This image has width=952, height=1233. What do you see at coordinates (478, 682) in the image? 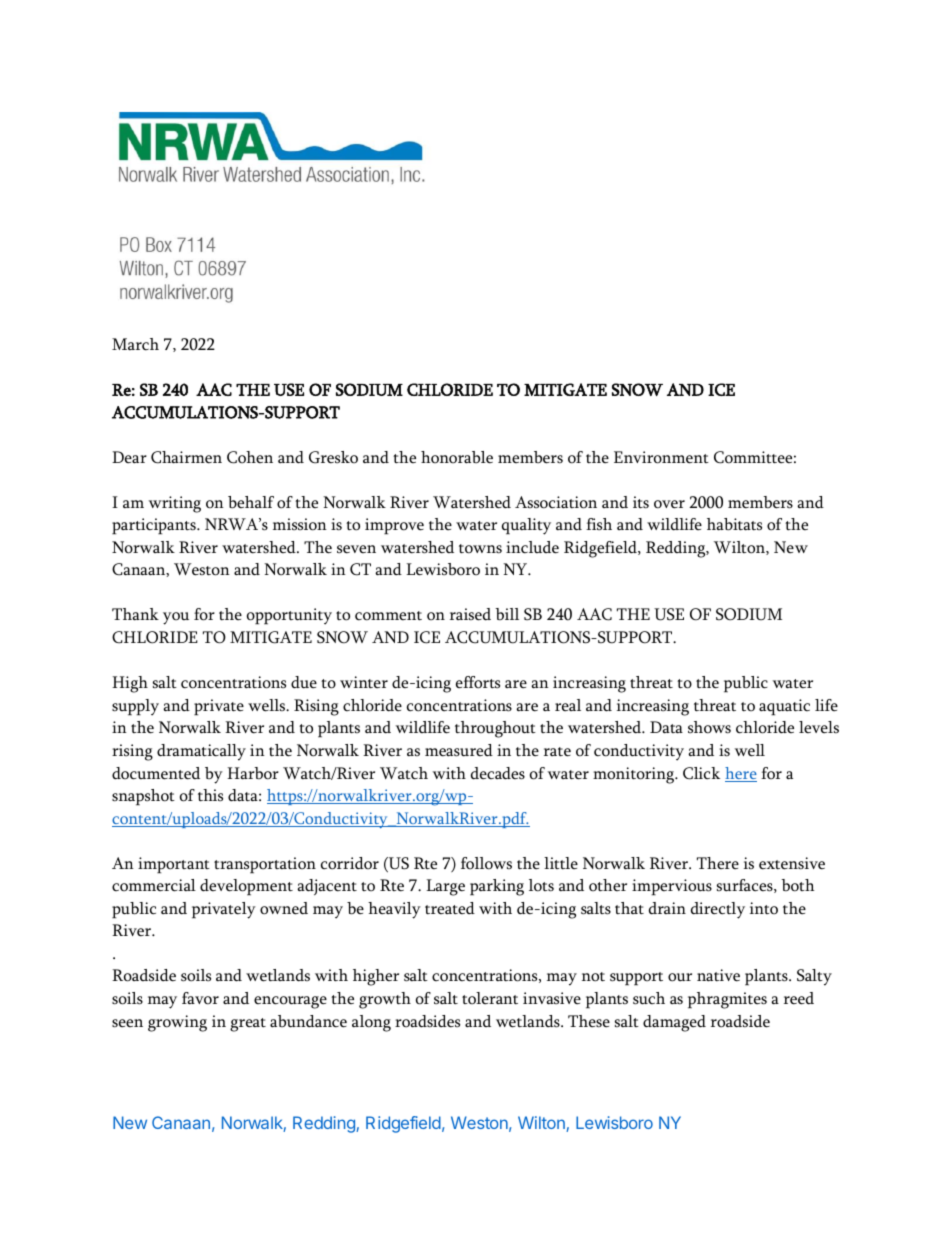
I see `efforts` at bounding box center [478, 682].
